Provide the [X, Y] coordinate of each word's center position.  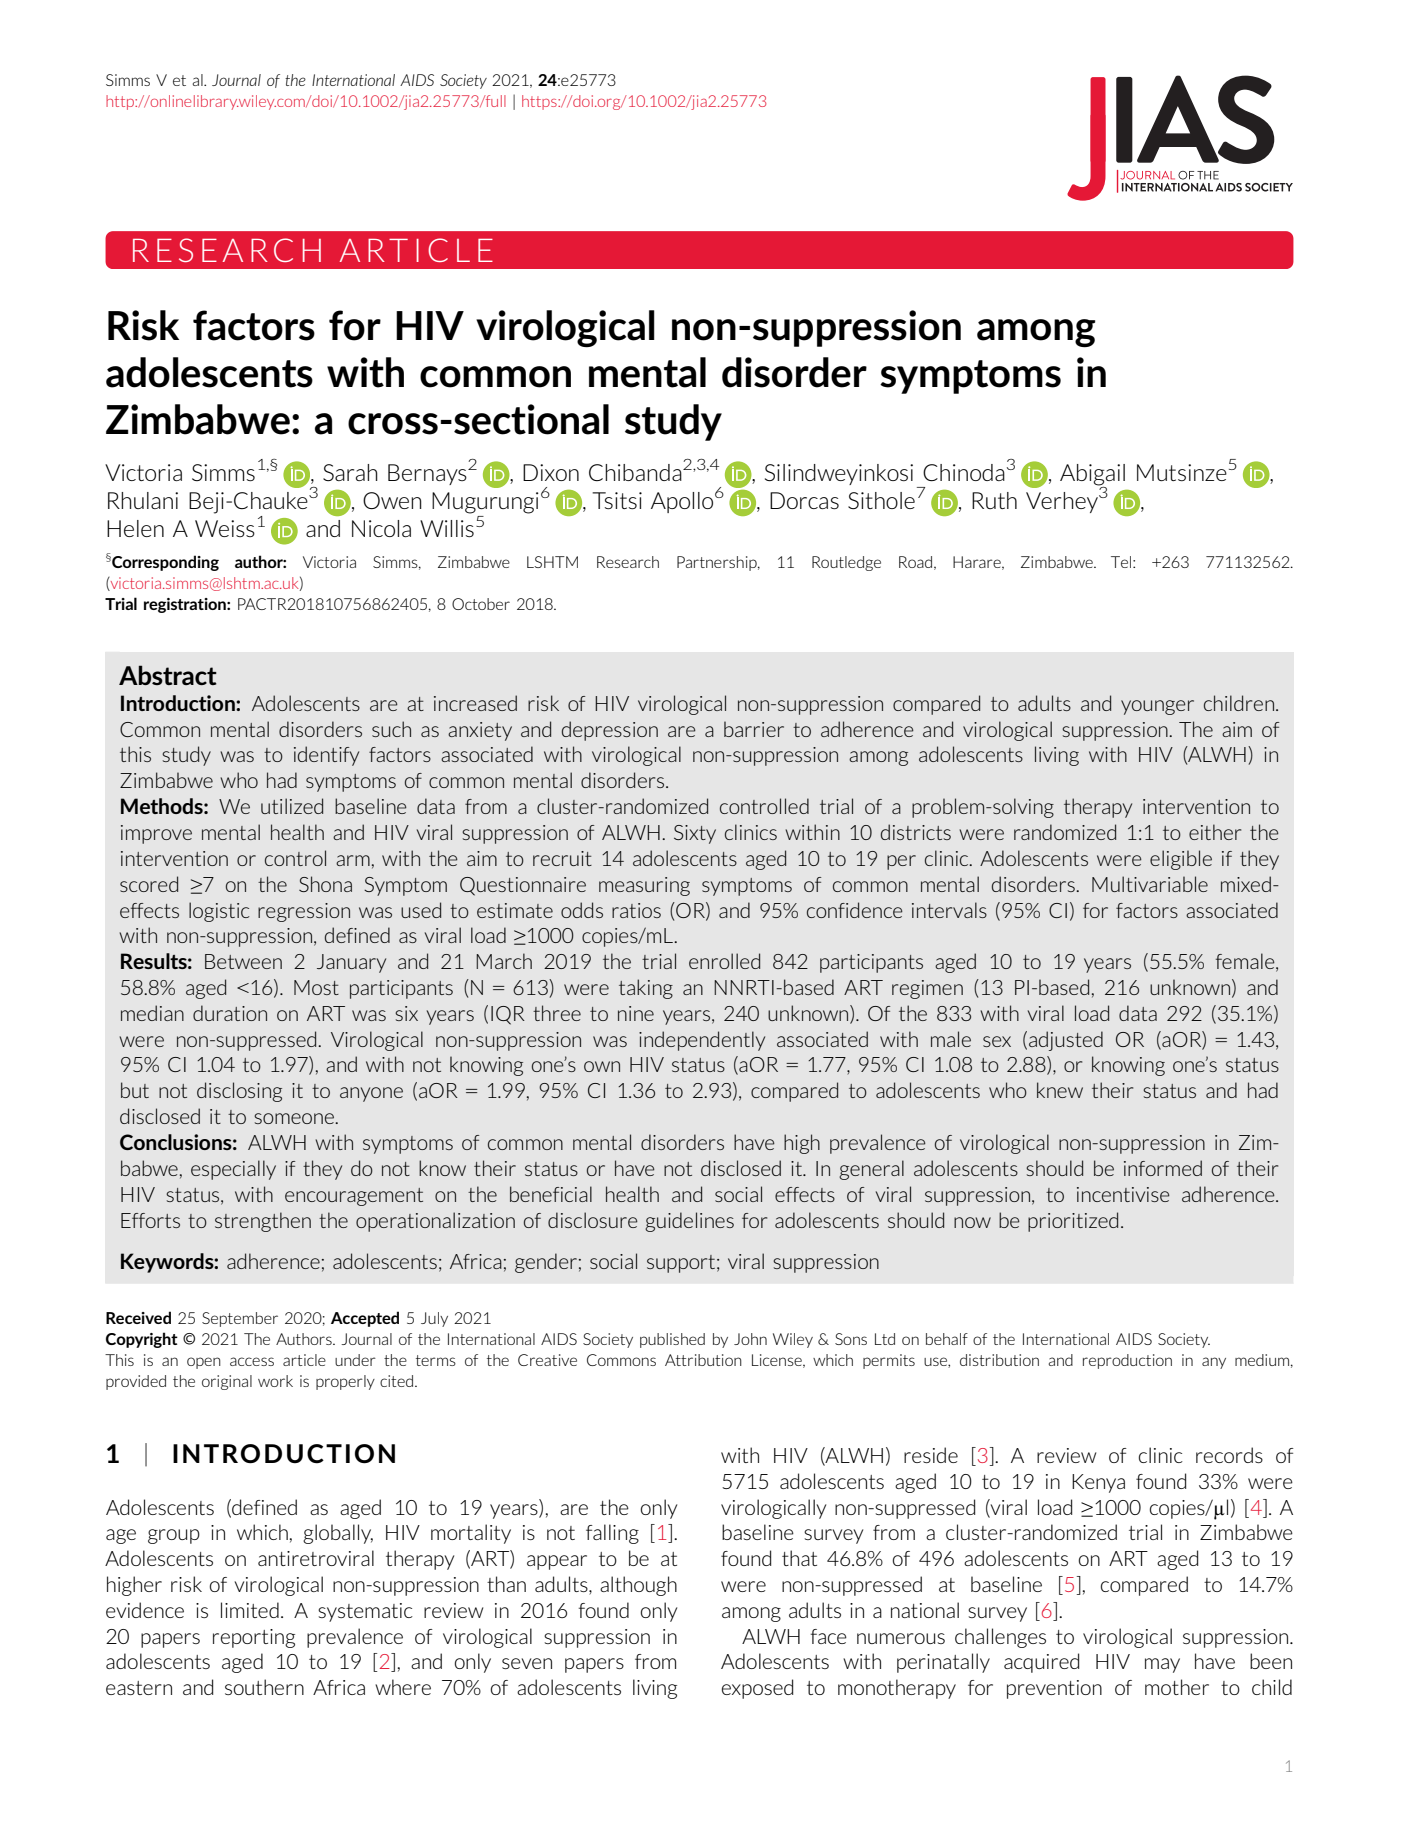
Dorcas [804, 500]
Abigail [1092, 475]
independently [702, 1041]
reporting [254, 1638]
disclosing [239, 1092]
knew [1060, 1090]
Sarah [350, 472]
